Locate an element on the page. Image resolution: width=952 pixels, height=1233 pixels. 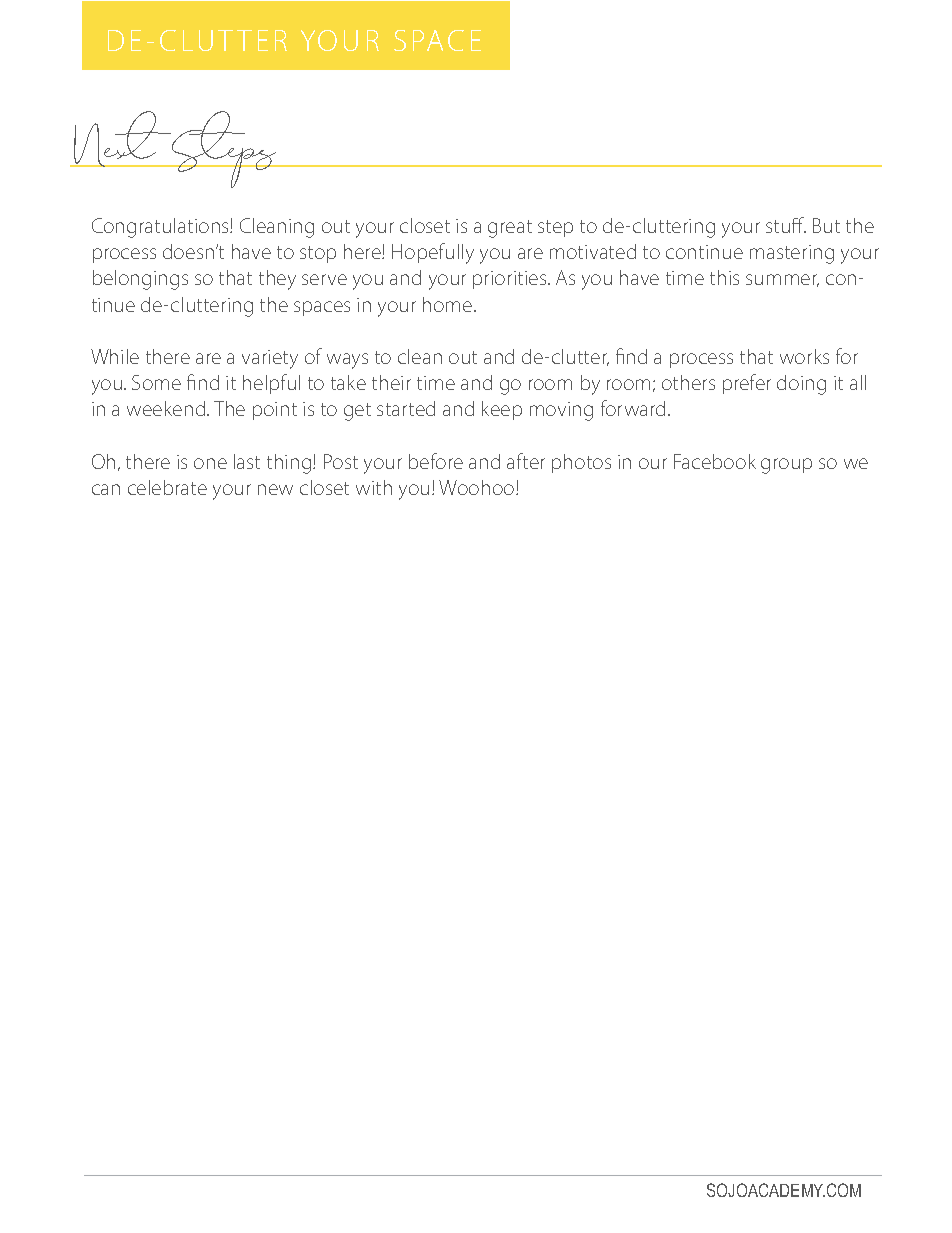
variety is located at coordinates (270, 359).
